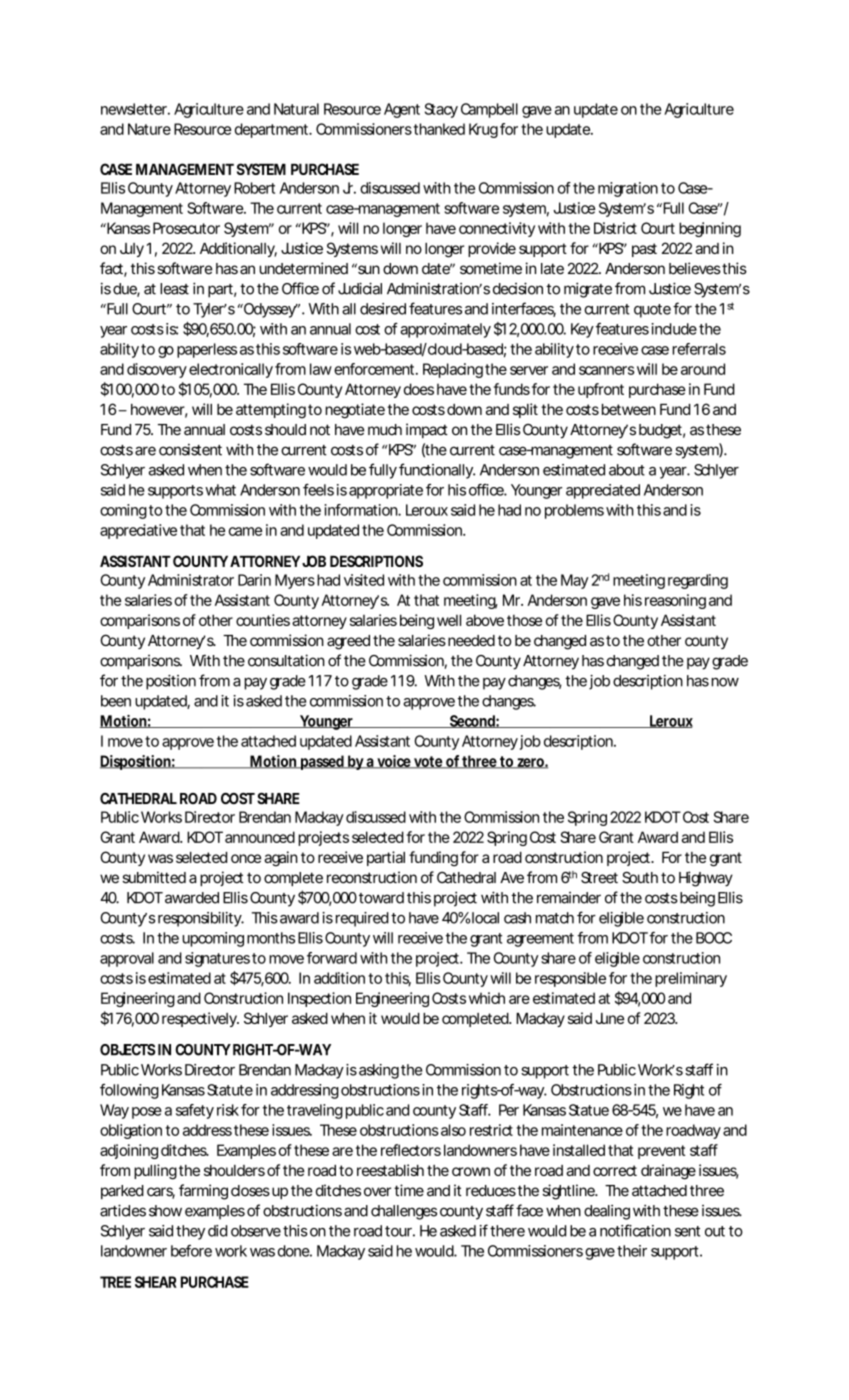 This image has width=849, height=1400. I want to click on what, so click(220, 490).
